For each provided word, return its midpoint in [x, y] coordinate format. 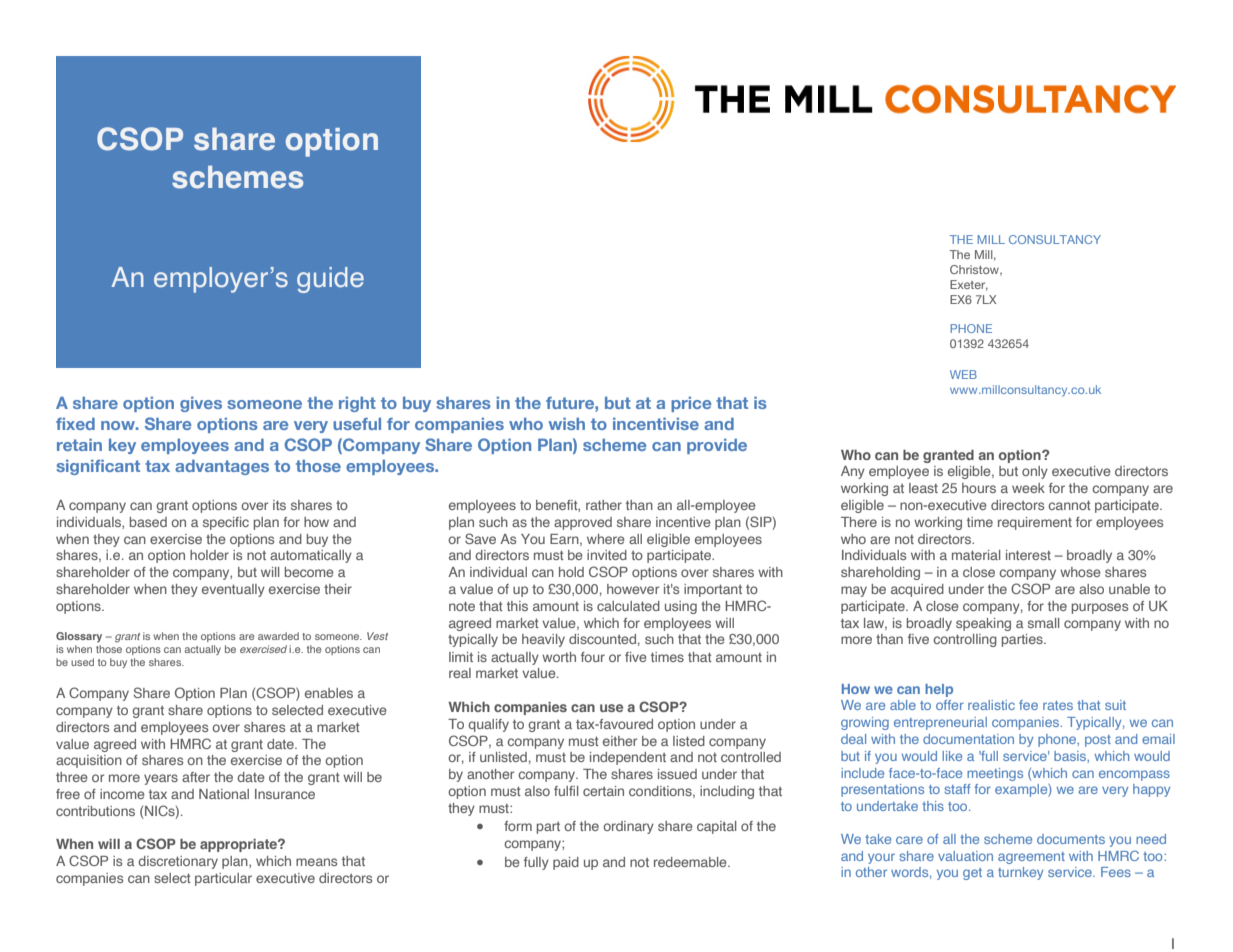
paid [566, 863]
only [1035, 472]
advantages [222, 467]
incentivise [656, 424]
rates [1058, 705]
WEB [963, 374]
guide [330, 280]
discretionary [178, 862]
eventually [233, 590]
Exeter [969, 285]
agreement [1031, 858]
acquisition [89, 761]
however [633, 589]
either [620, 741]
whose [1080, 572]
